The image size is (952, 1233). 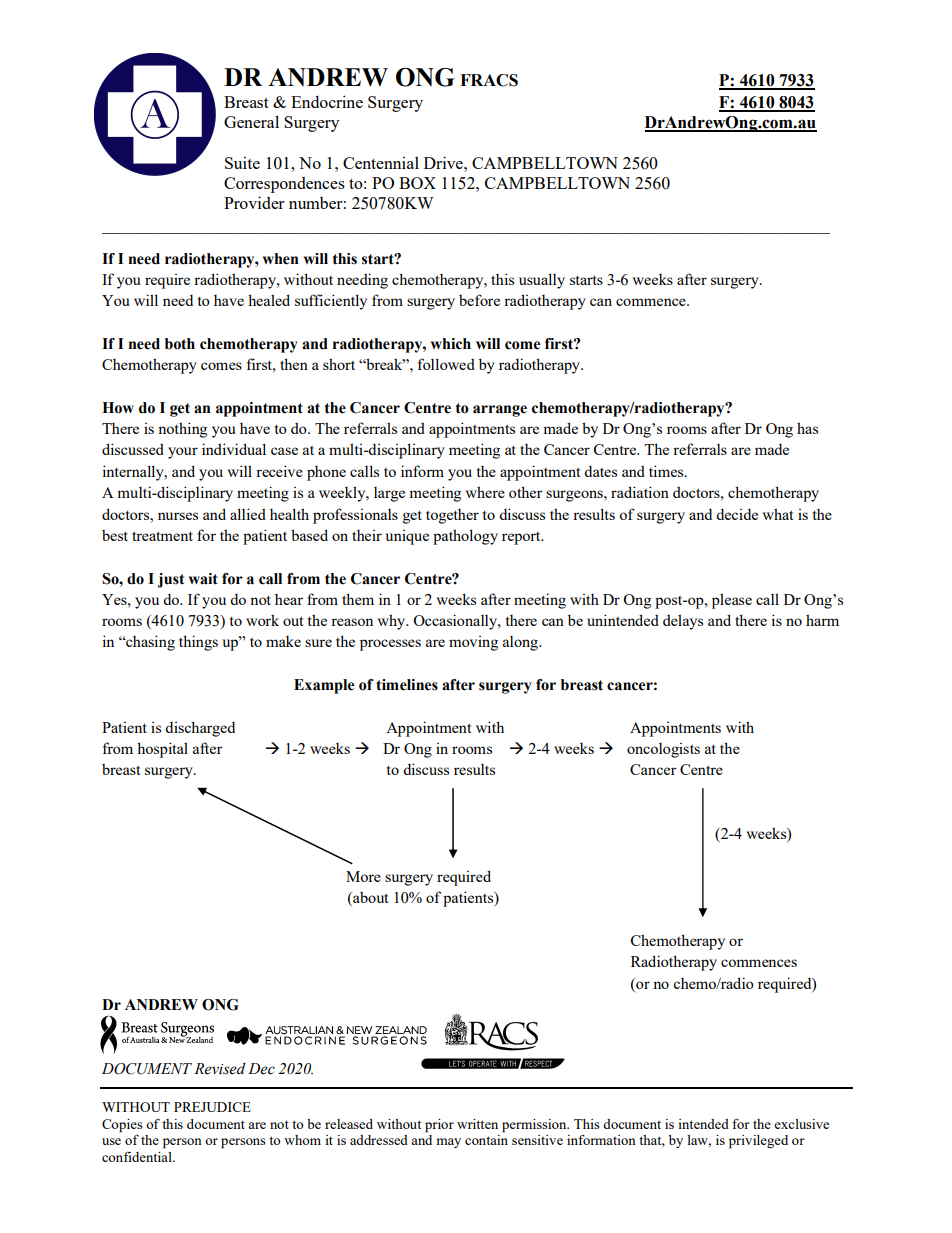 What do you see at coordinates (212, 1107) in the page?
I see `PREJUDICE` at bounding box center [212, 1107].
